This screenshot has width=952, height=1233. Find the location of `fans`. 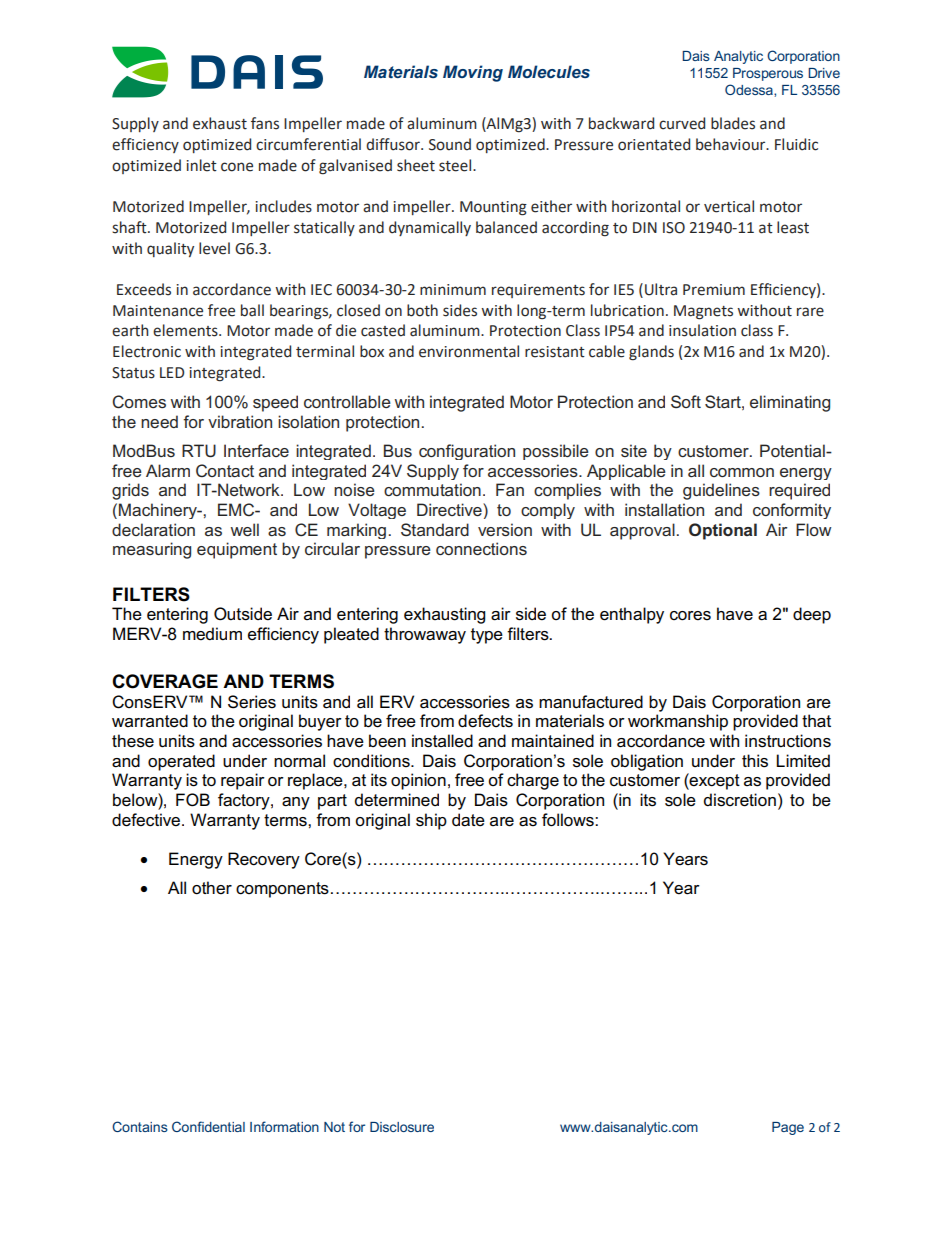

fans is located at coordinates (265, 123).
